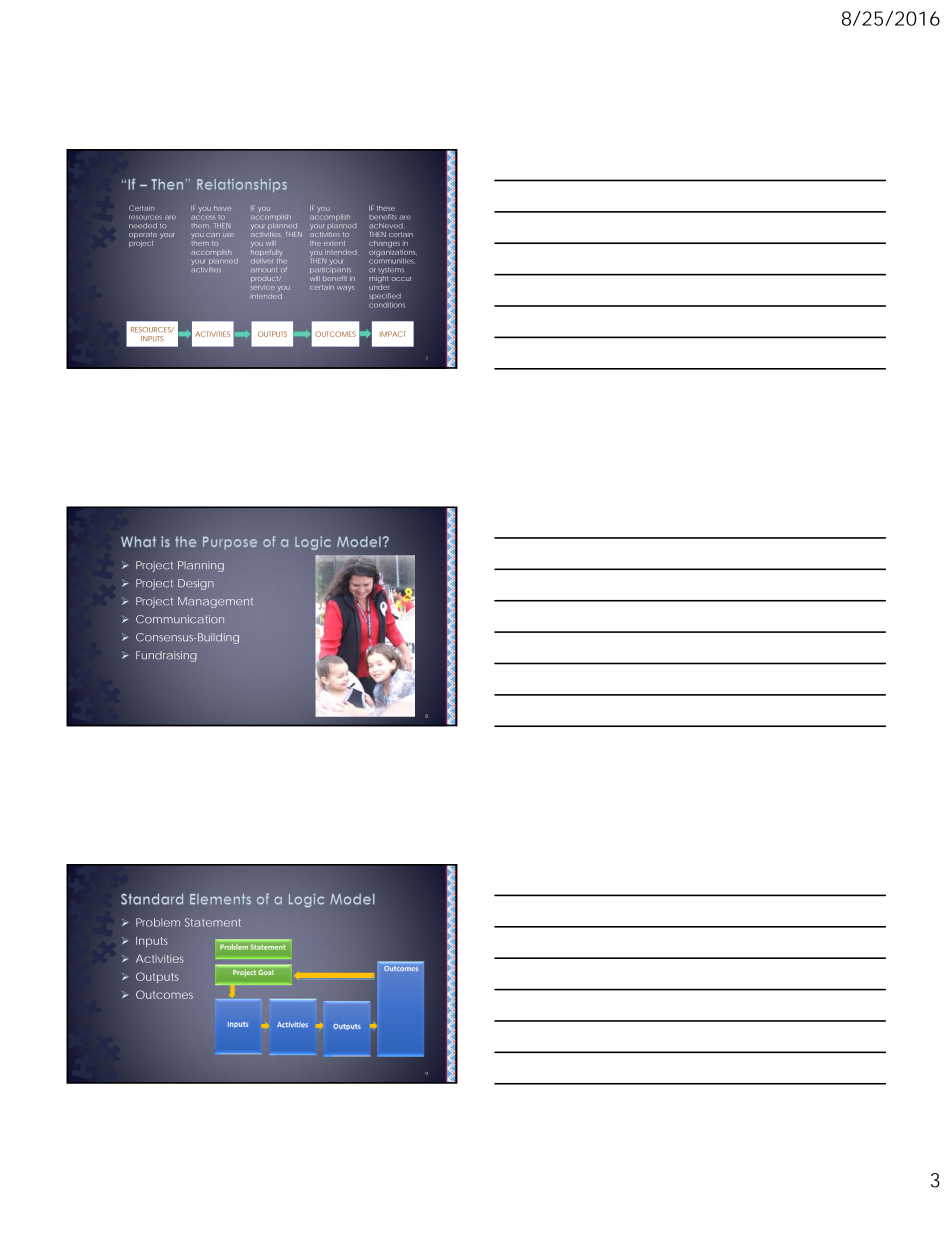 Image resolution: width=952 pixels, height=1233 pixels. Describe the element at coordinates (196, 584) in the screenshot. I see `Design` at that location.
